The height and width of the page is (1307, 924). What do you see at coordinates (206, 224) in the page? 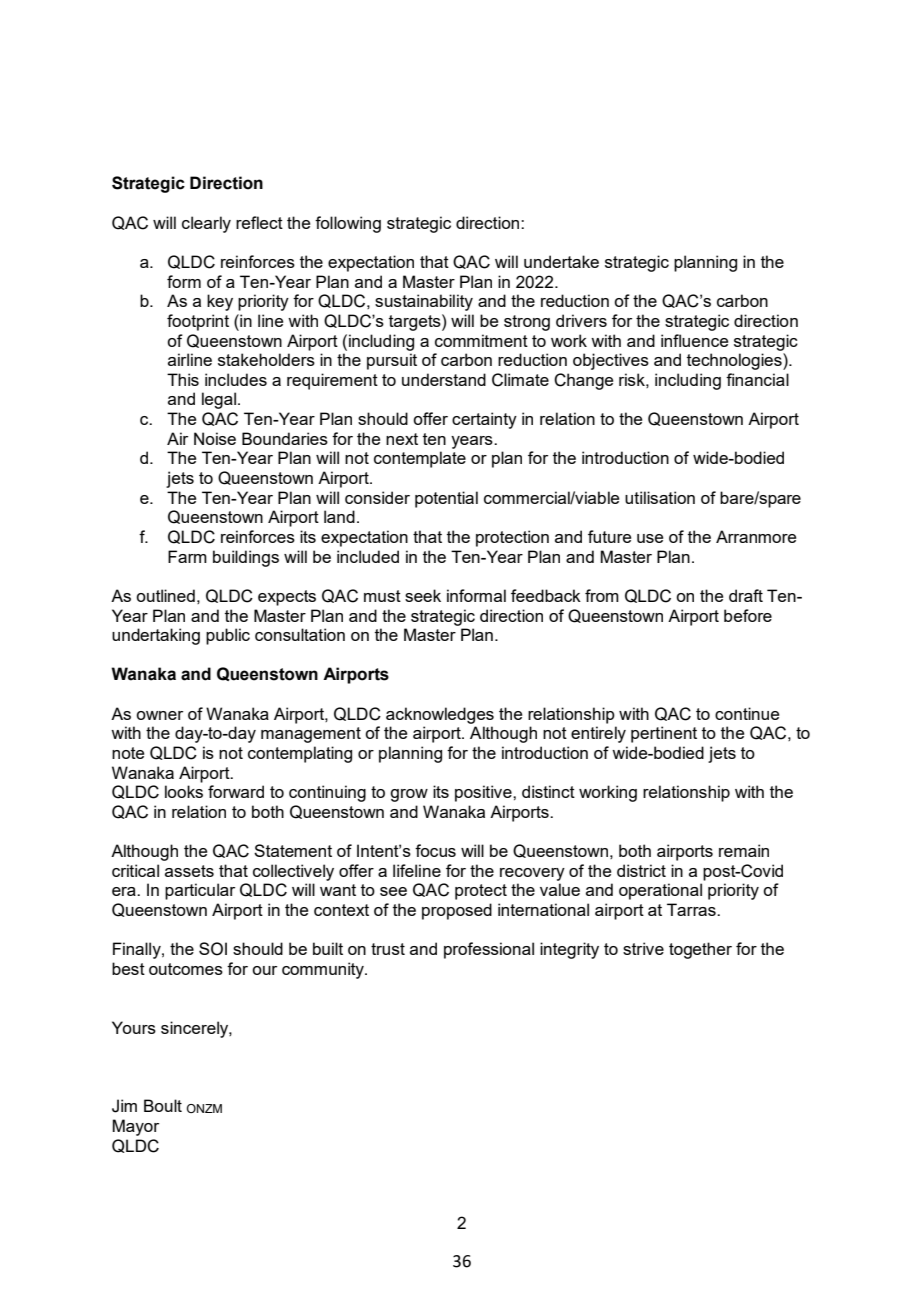
I see `clearly` at bounding box center [206, 224].
